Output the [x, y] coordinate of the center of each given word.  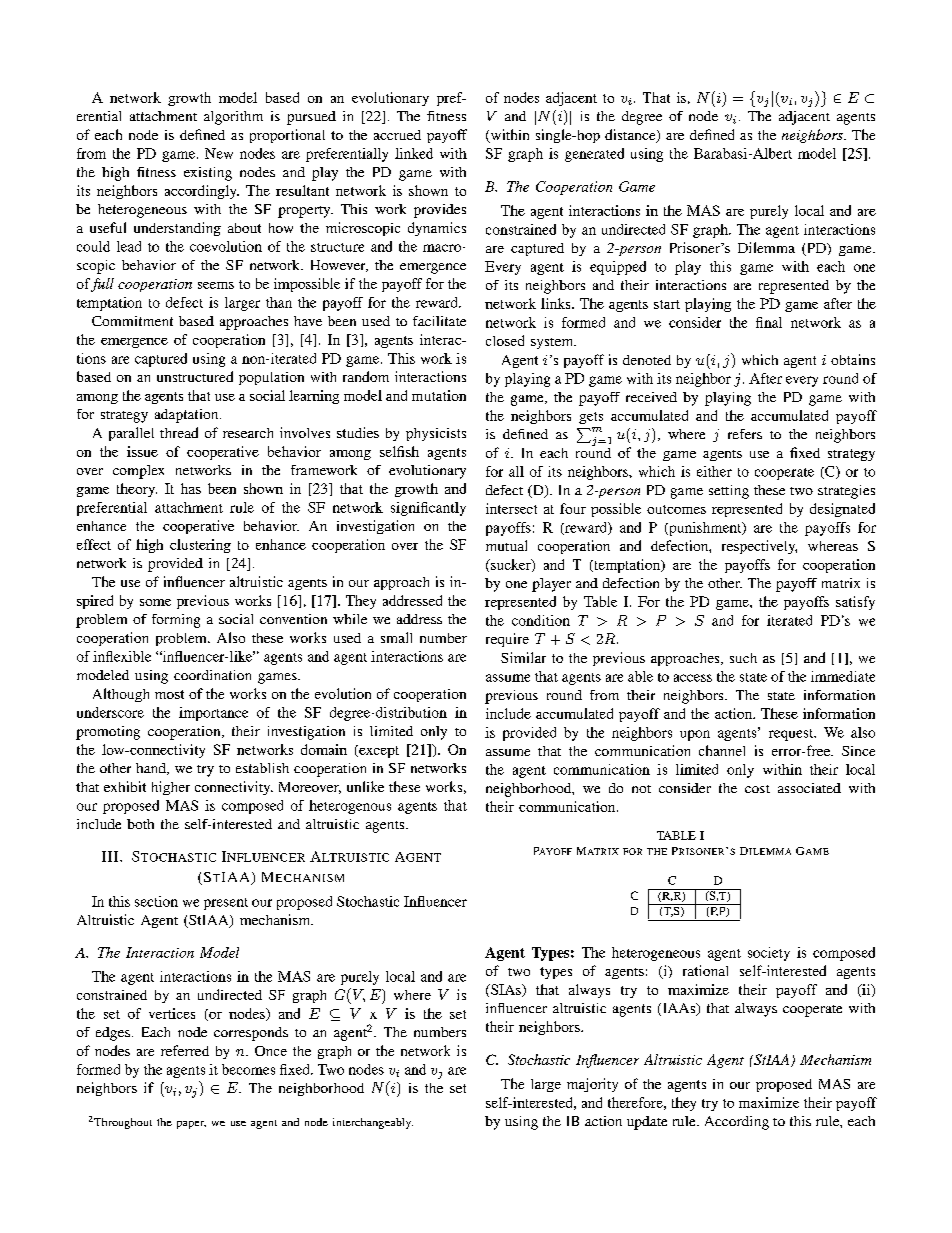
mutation [439, 395]
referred [185, 1050]
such [743, 658]
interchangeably [373, 1123]
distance [631, 136]
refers [745, 434]
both [140, 824]
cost [757, 789]
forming [176, 621]
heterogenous [350, 807]
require [507, 640]
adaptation [188, 416]
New [219, 153]
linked [414, 153]
